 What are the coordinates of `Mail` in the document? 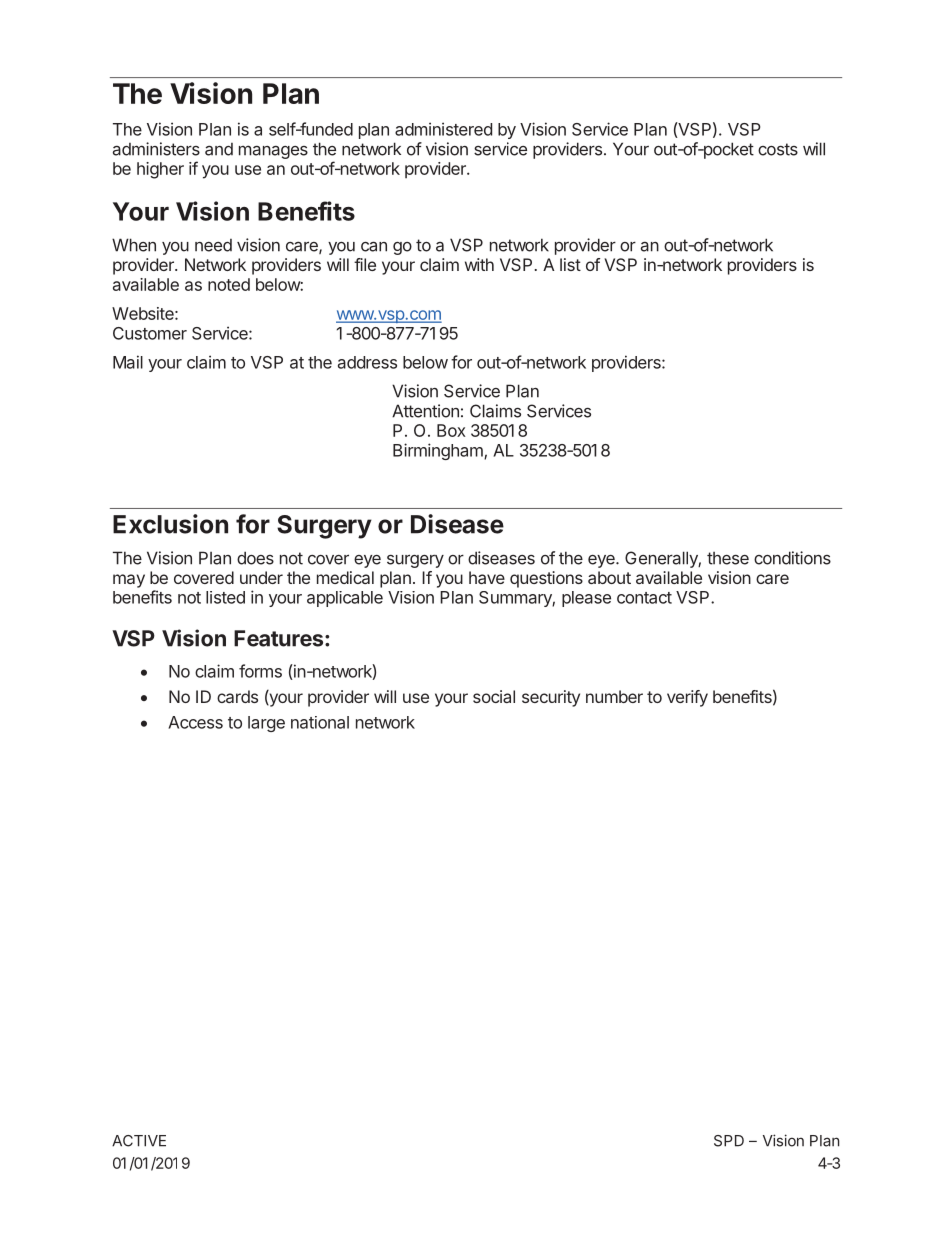 It's located at (128, 362).
